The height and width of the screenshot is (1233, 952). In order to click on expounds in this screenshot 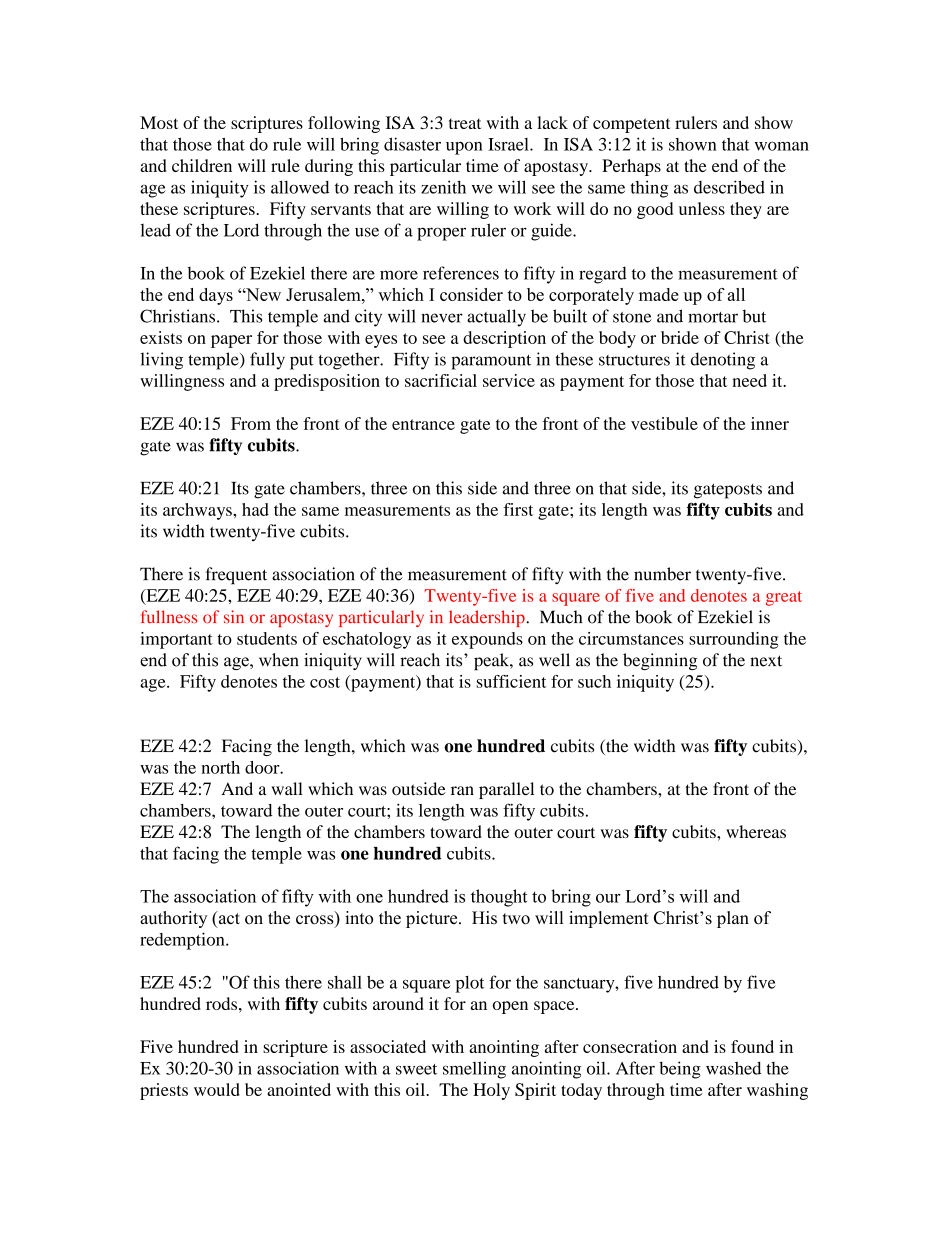, I will do `click(487, 640)`.
